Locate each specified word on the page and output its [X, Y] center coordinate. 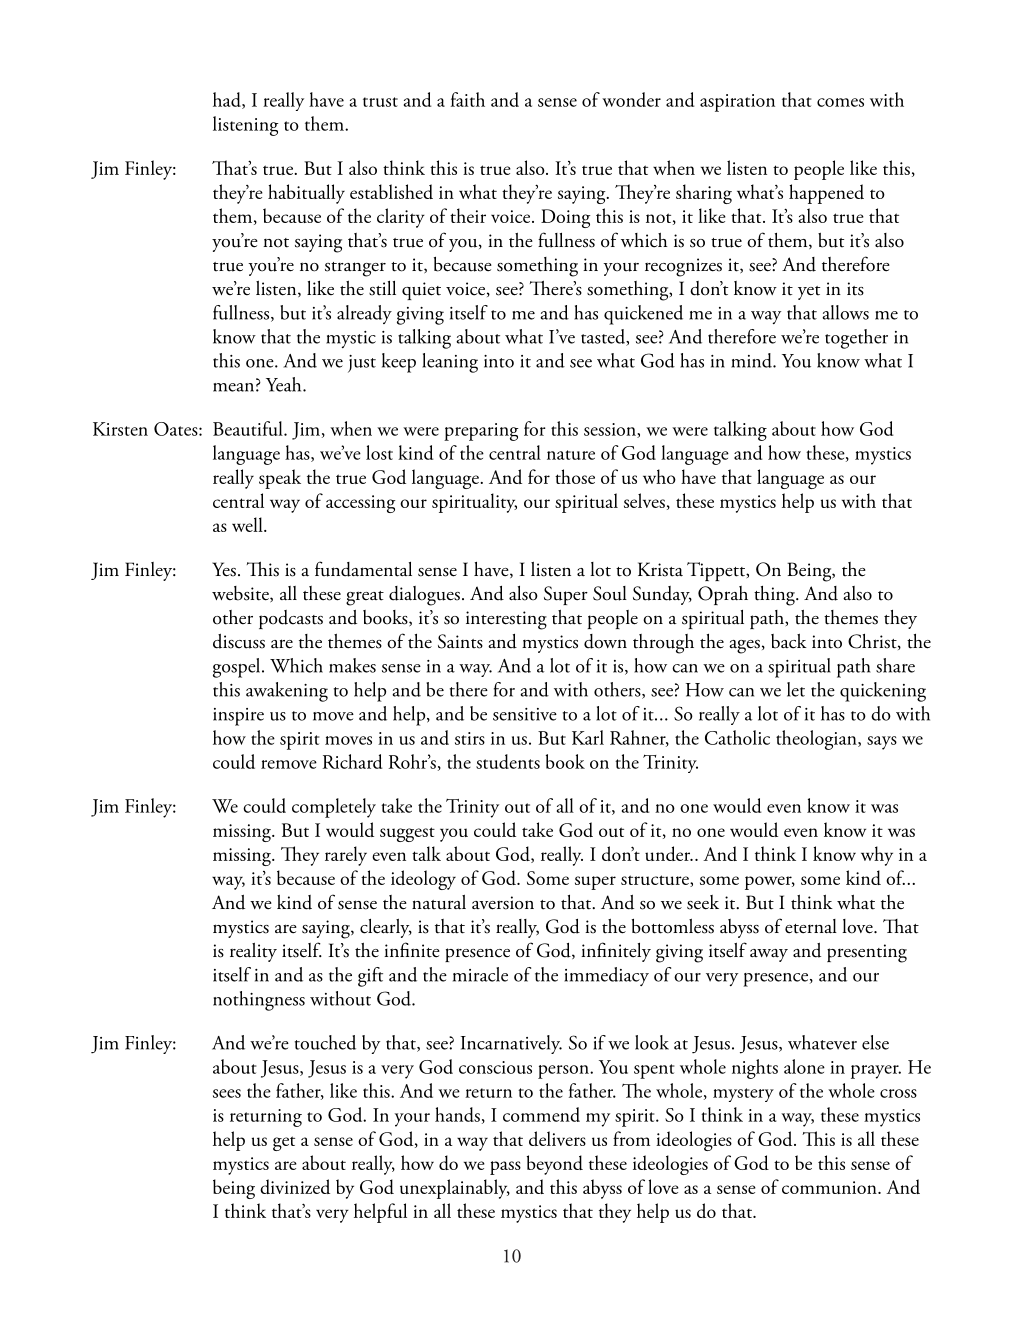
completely [334, 808]
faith [468, 99]
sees [227, 1093]
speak [280, 479]
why [877, 856]
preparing [481, 432]
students [508, 761]
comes [840, 102]
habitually [306, 194]
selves [644, 500]
